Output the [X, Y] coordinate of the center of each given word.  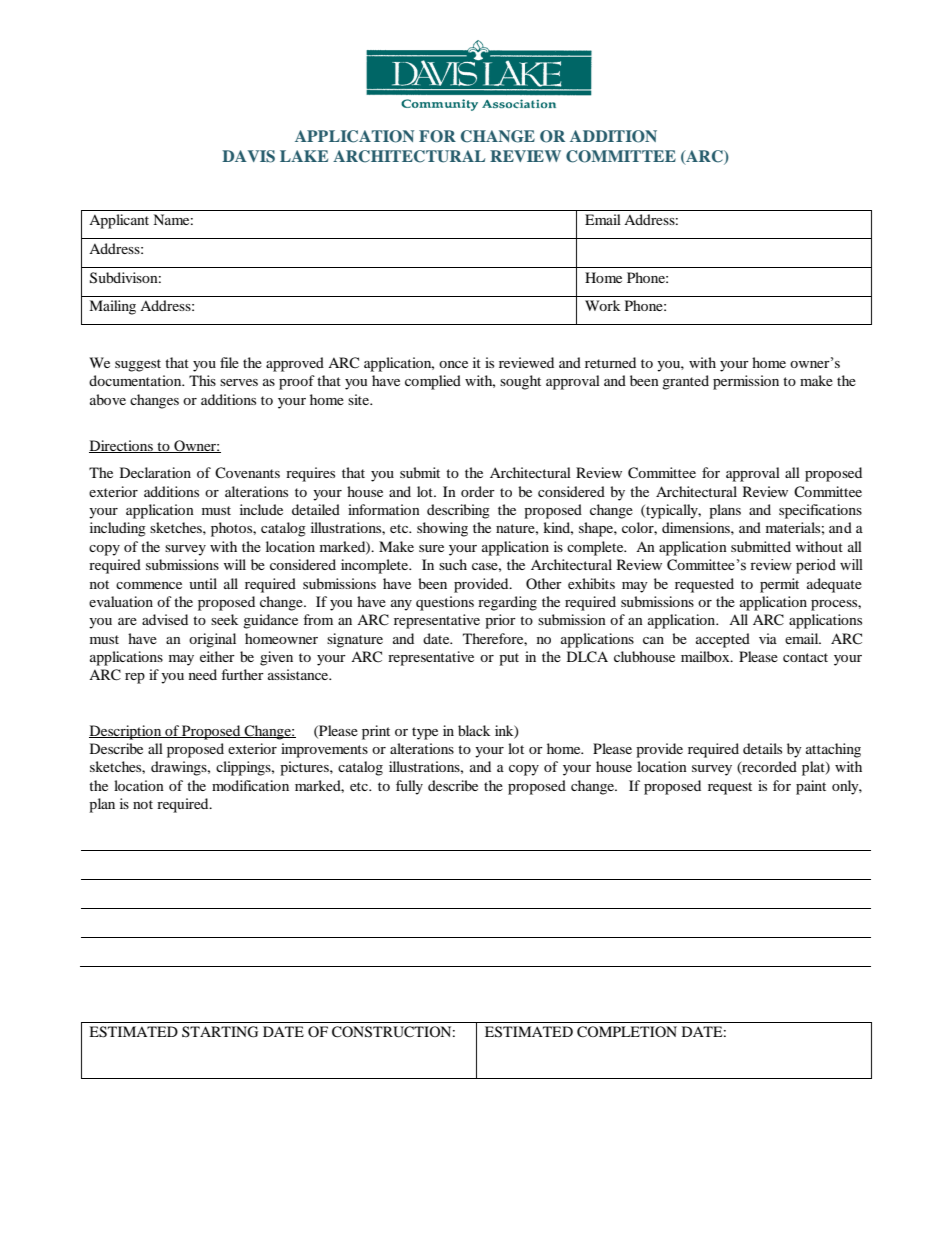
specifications [820, 511]
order [478, 491]
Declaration [155, 472]
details [762, 748]
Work [603, 305]
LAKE [304, 156]
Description [126, 732]
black [474, 730]
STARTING [220, 1032]
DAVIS [248, 156]
